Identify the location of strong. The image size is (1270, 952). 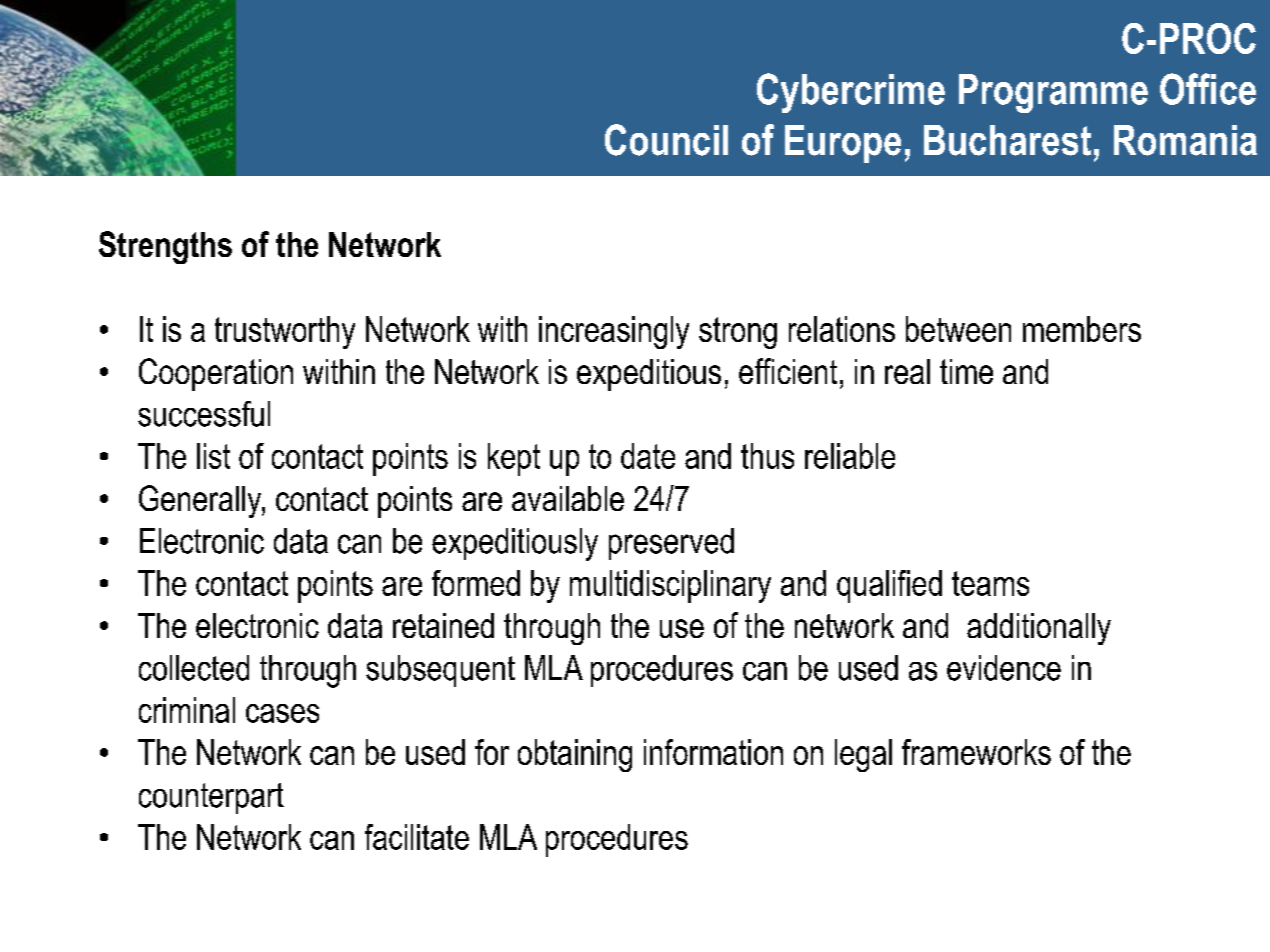
(738, 333).
